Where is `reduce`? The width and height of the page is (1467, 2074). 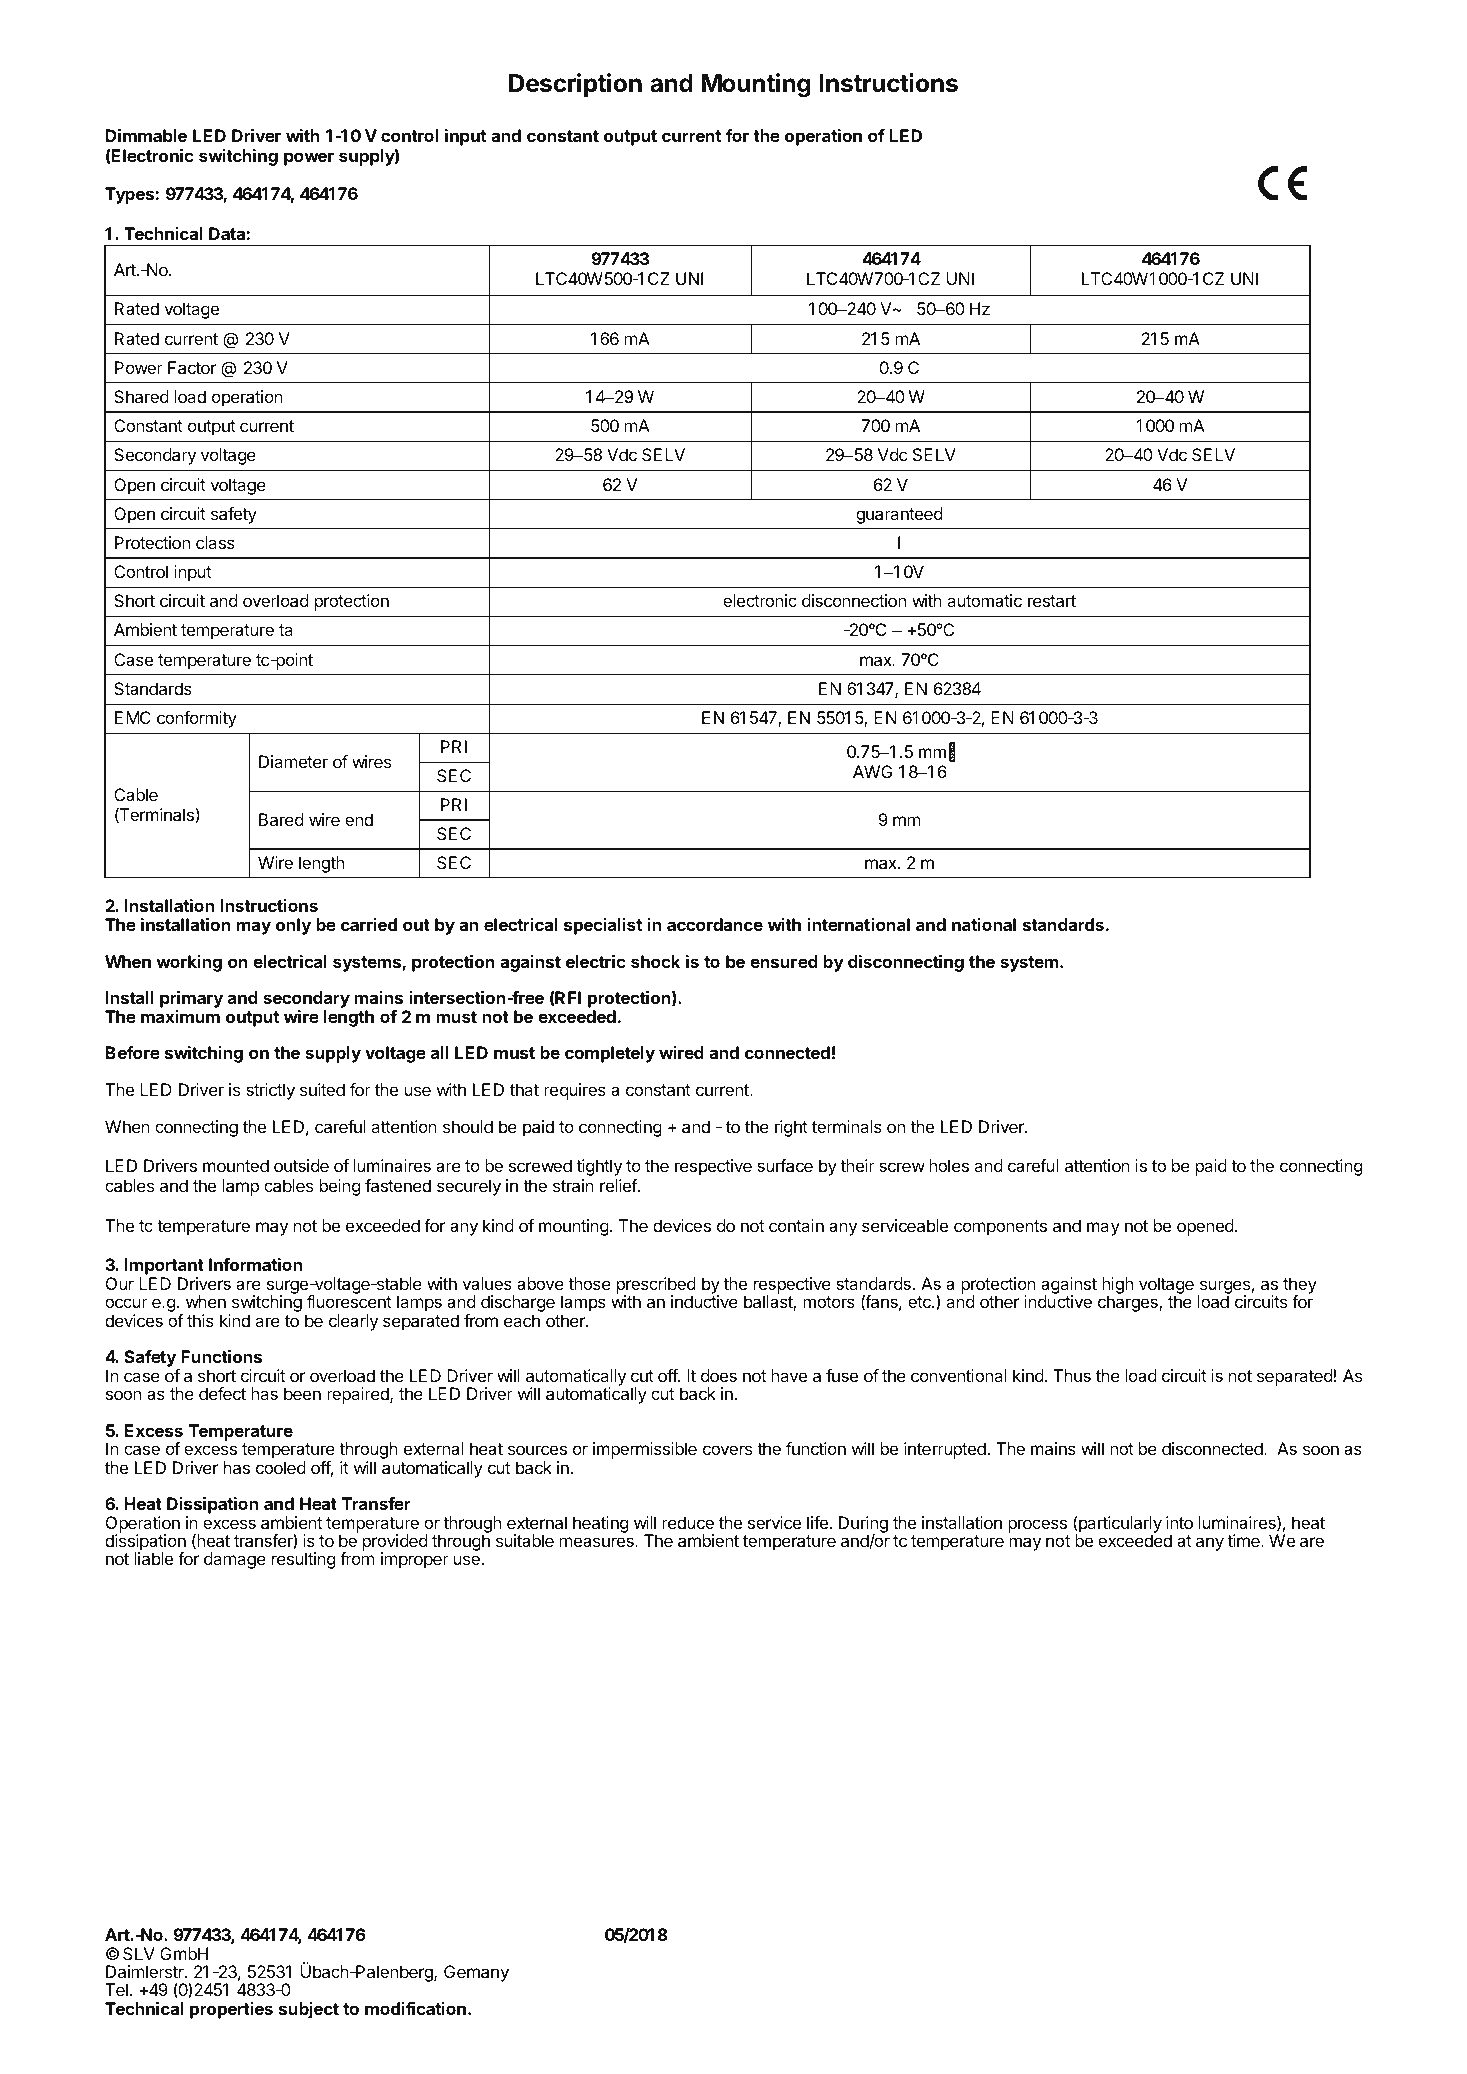
reduce is located at coordinates (688, 1522).
